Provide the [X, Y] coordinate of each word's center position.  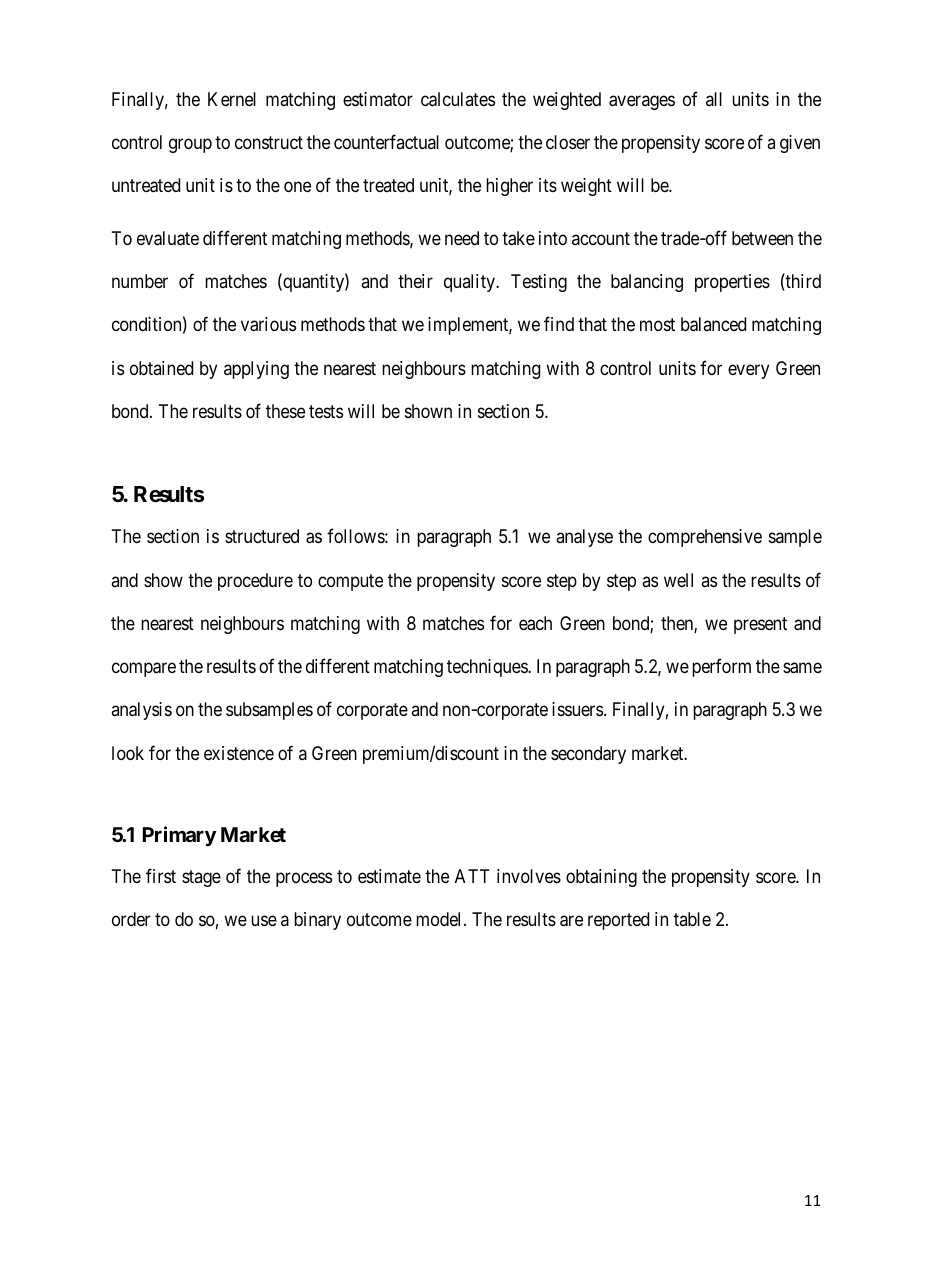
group [190, 145]
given [800, 144]
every [748, 371]
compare [144, 670]
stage [201, 878]
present [760, 625]
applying [256, 370]
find [559, 324]
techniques [488, 668]
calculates [458, 99]
